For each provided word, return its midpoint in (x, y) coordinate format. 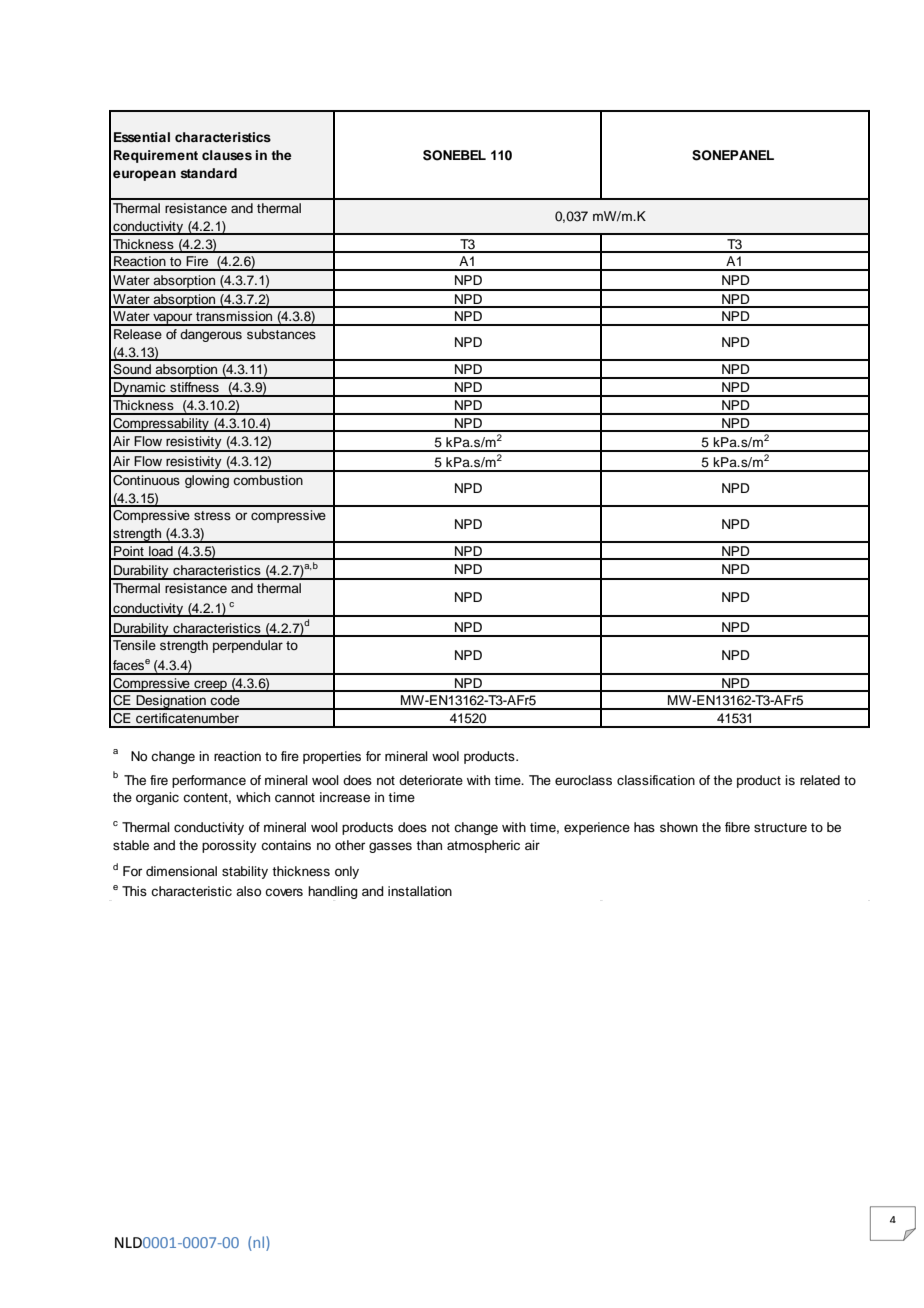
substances (281, 334)
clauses (227, 155)
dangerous (211, 335)
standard (208, 173)
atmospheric (483, 846)
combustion (268, 480)
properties (332, 757)
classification (656, 780)
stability (245, 872)
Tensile (134, 645)
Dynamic (140, 389)
